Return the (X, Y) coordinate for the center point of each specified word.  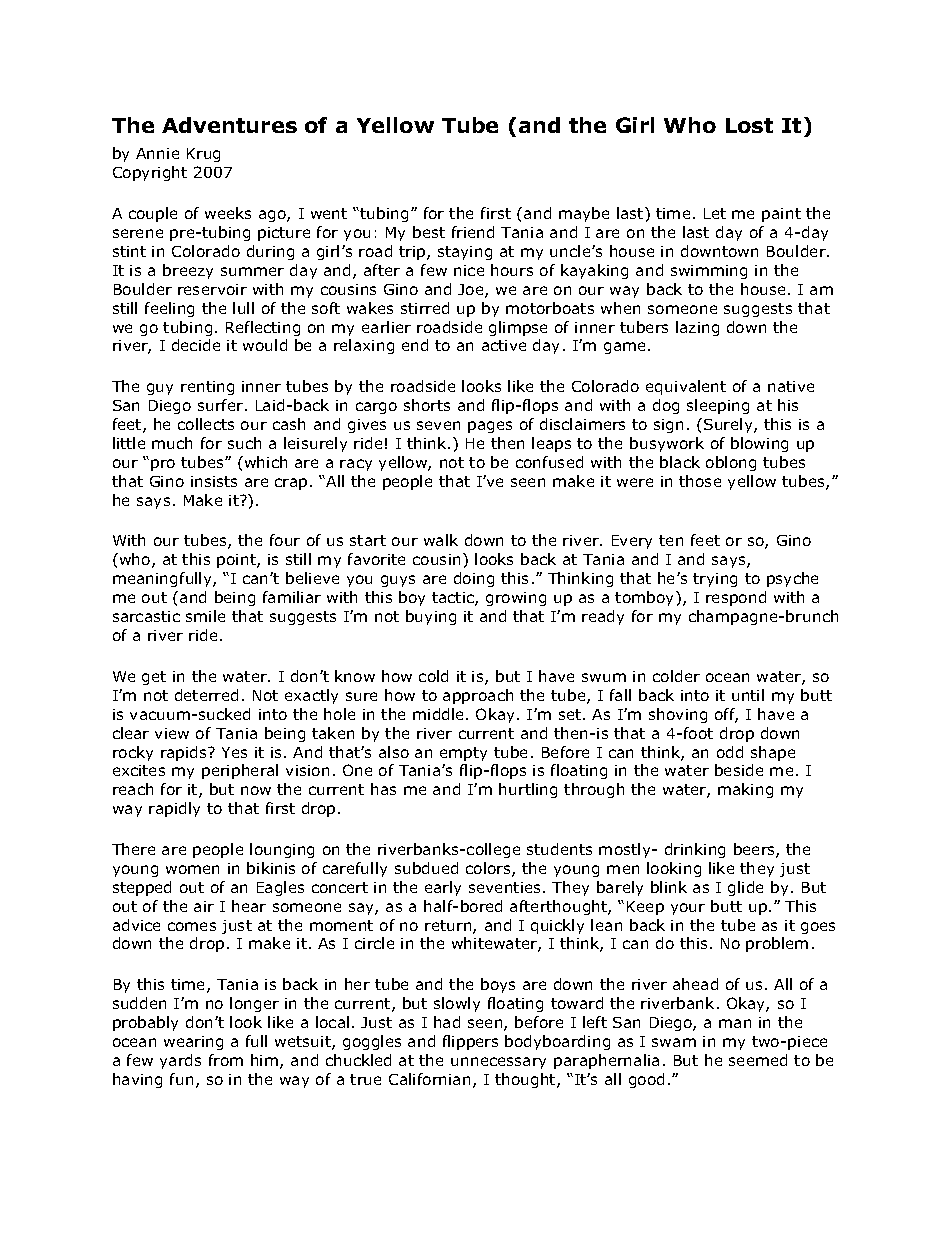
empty (463, 754)
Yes (234, 752)
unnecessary (498, 1063)
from (226, 1060)
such (244, 443)
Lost (749, 125)
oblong (731, 463)
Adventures (229, 125)
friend (473, 232)
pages (490, 427)
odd (730, 752)
